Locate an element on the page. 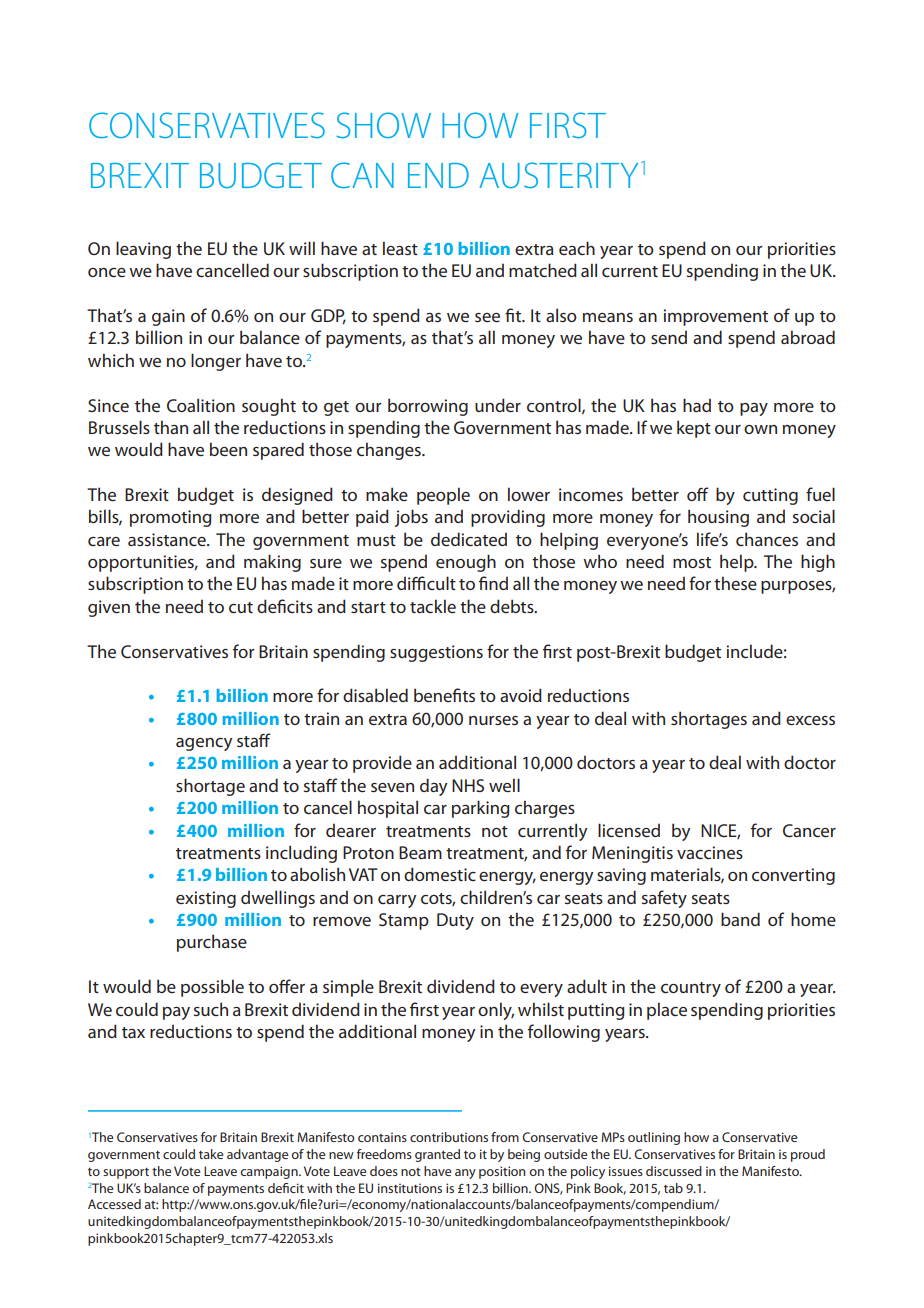 This image has height=1308, width=924. take is located at coordinates (211, 1154).
